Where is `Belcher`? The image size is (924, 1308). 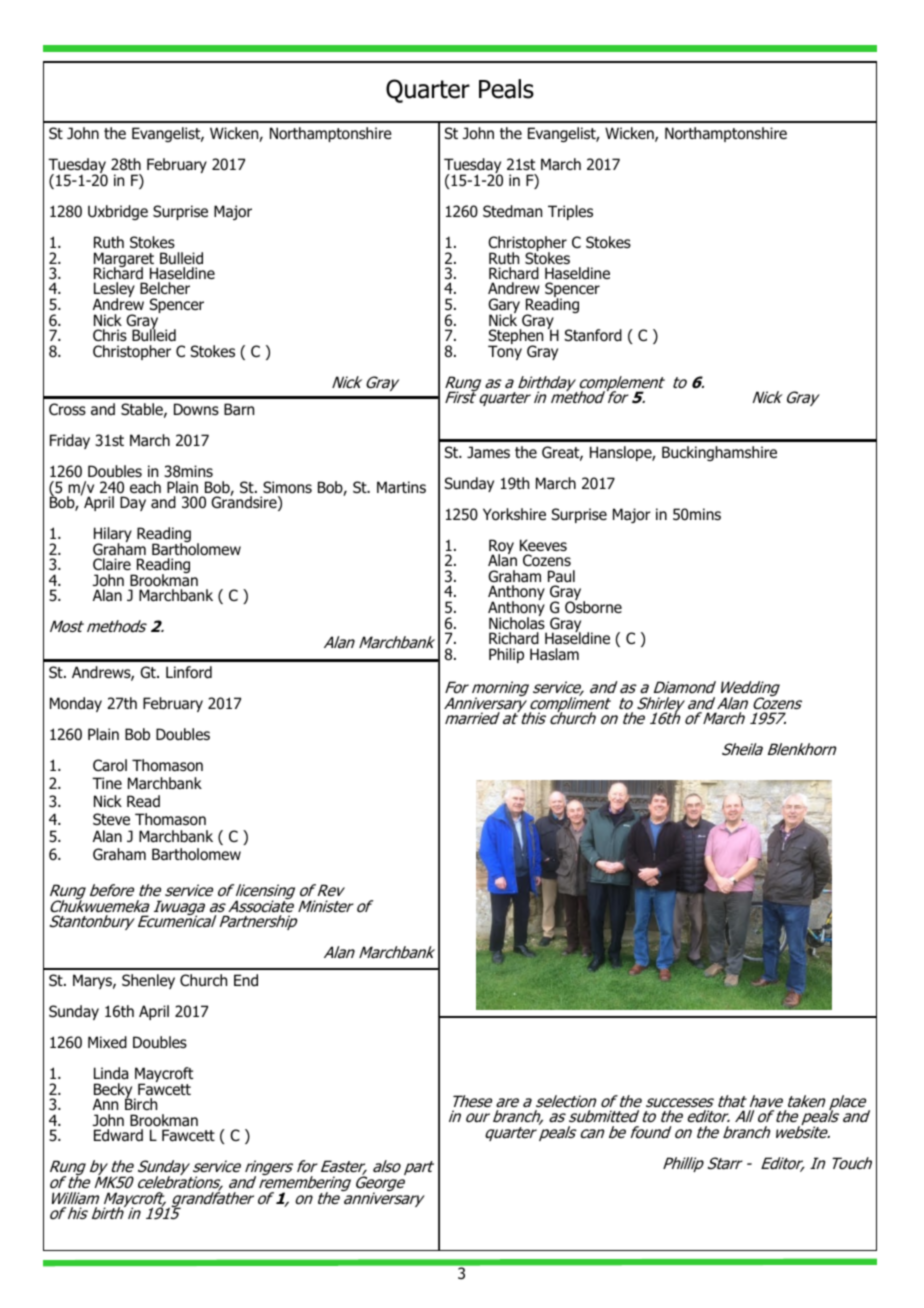 Belcher is located at coordinates (165, 288).
